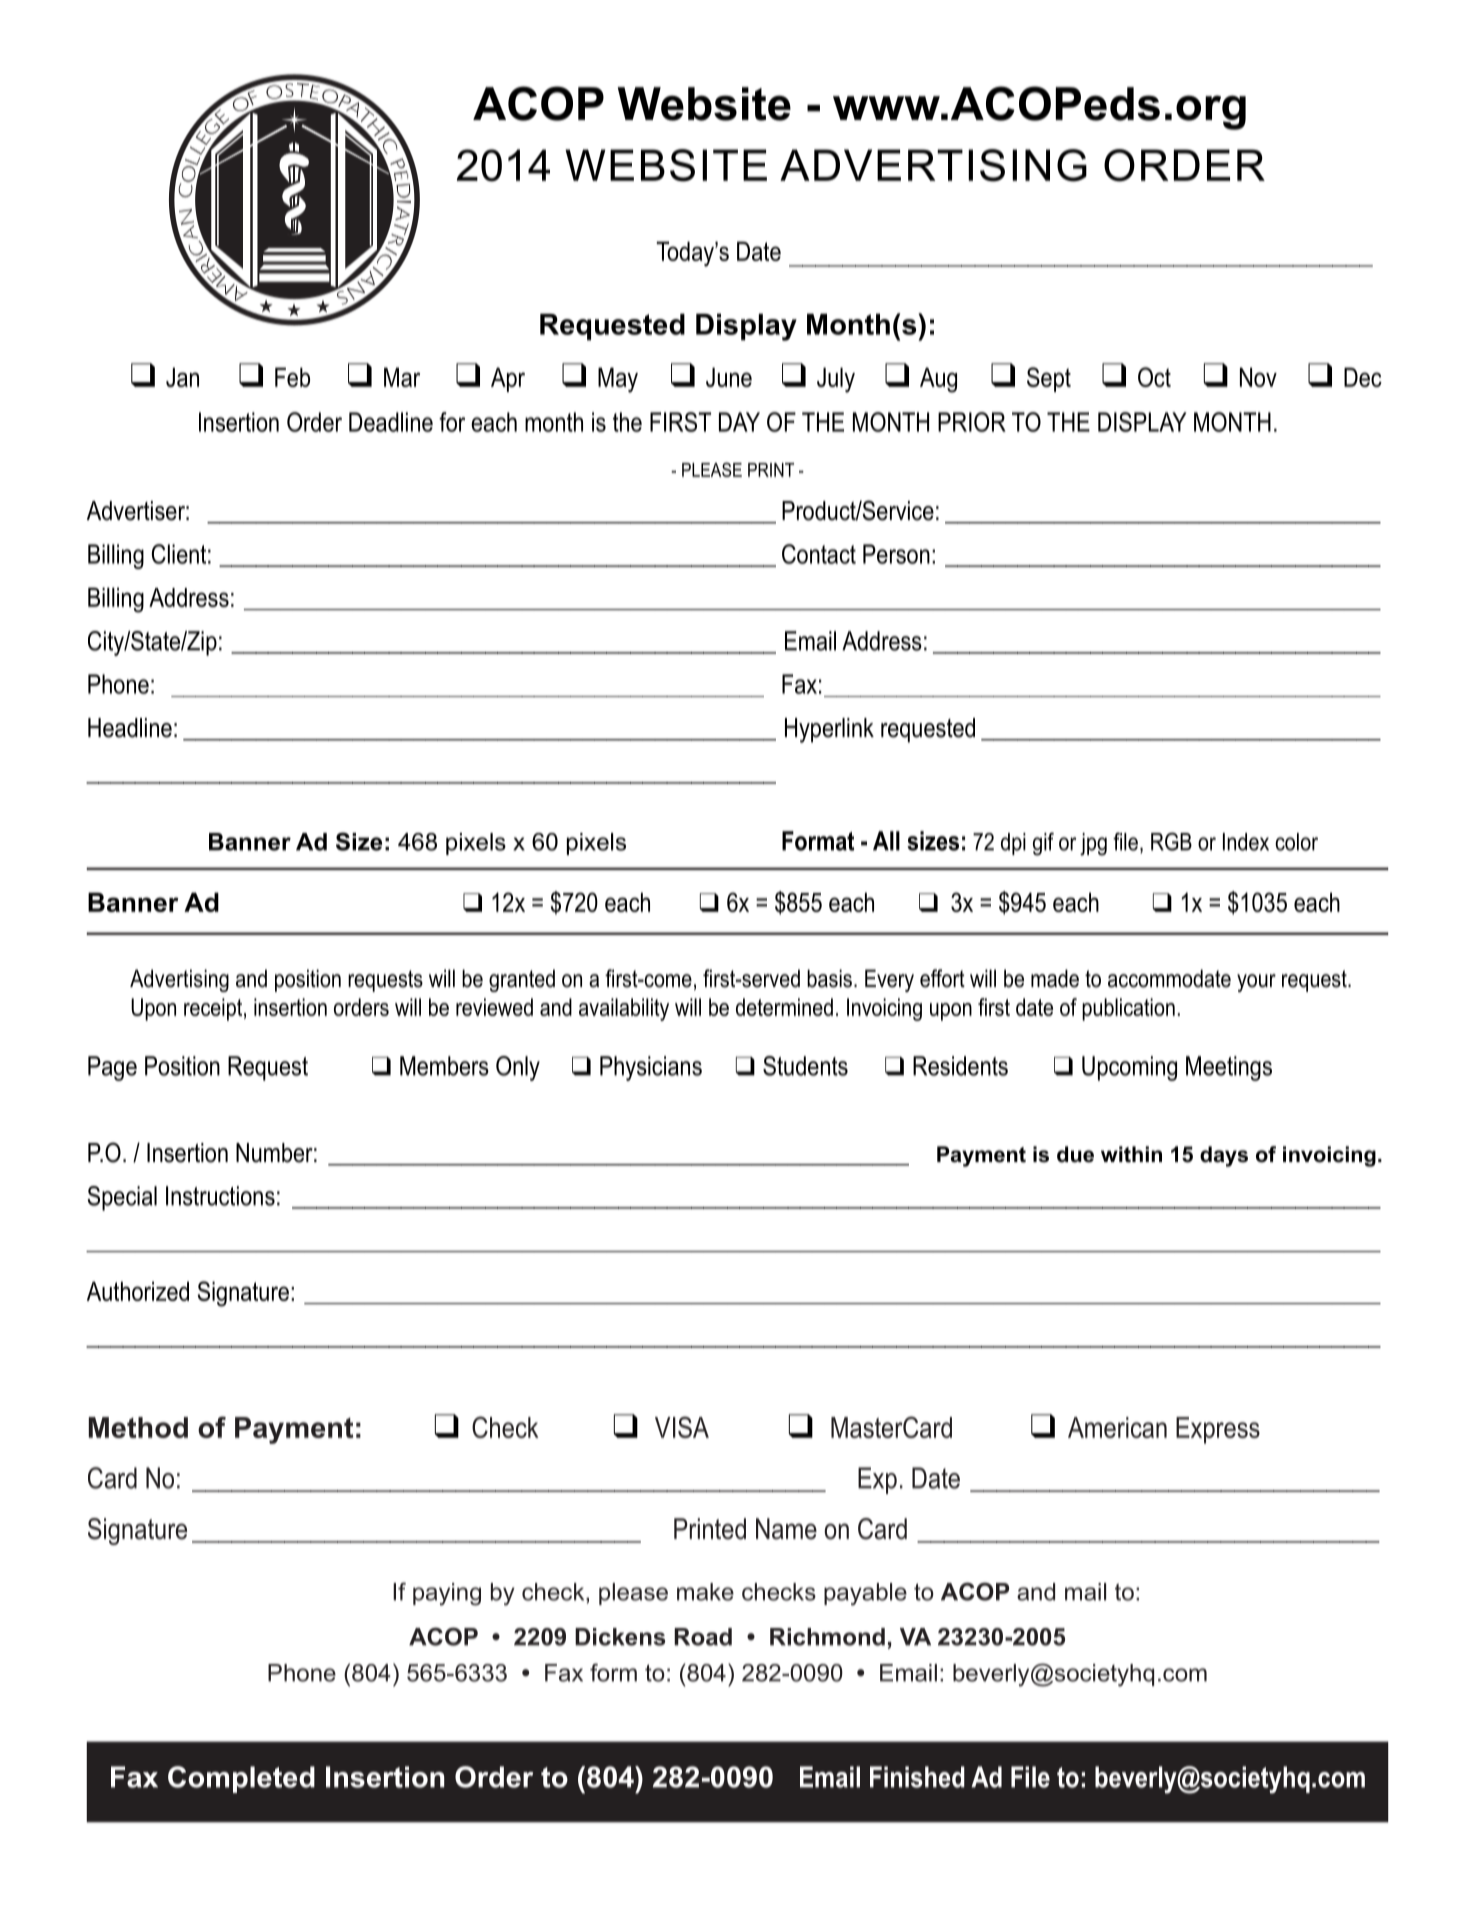  What do you see at coordinates (886, 841) in the page?
I see `All` at bounding box center [886, 841].
